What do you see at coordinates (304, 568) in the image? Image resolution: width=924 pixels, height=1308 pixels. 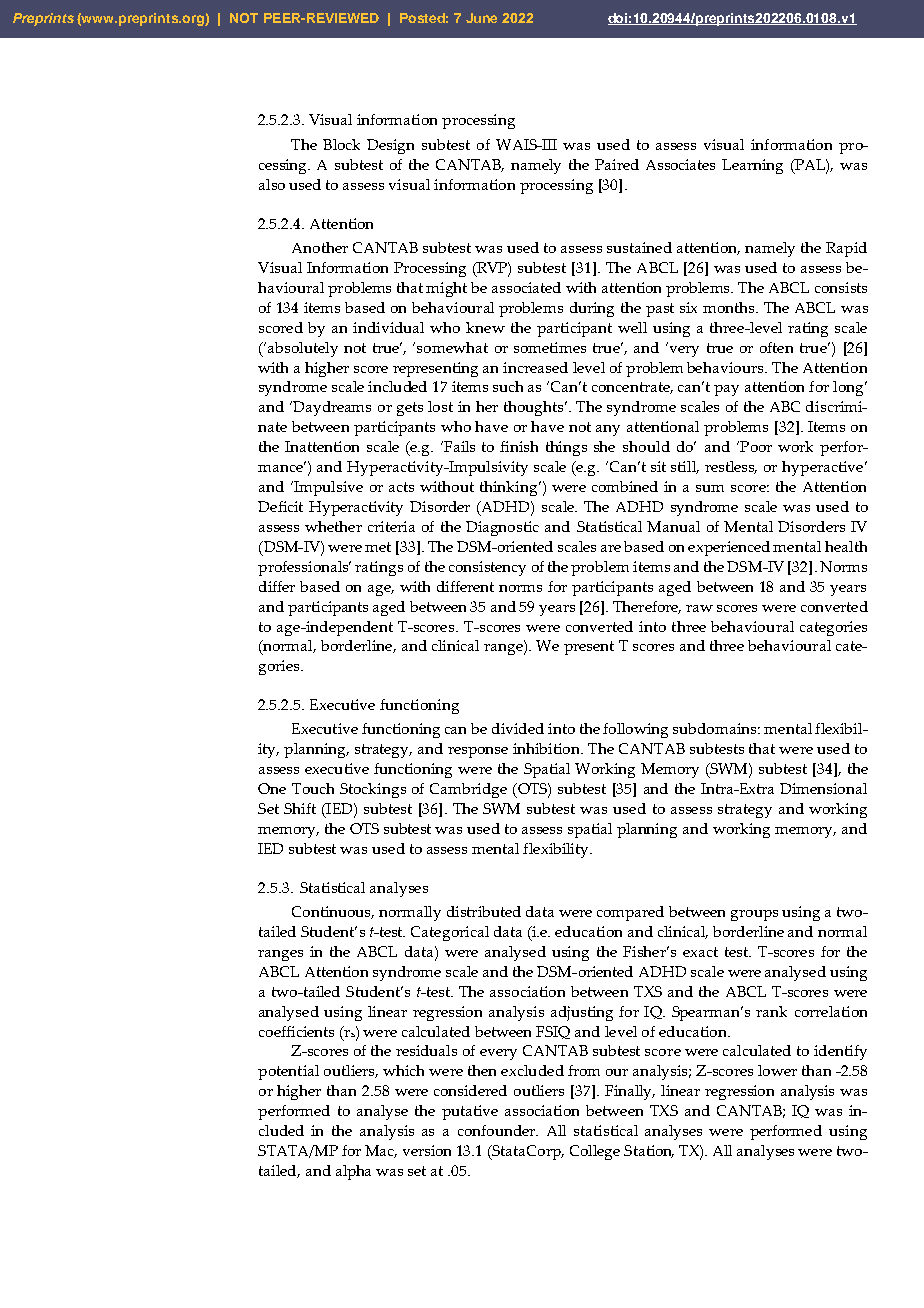 I see `professionals` at bounding box center [304, 568].
